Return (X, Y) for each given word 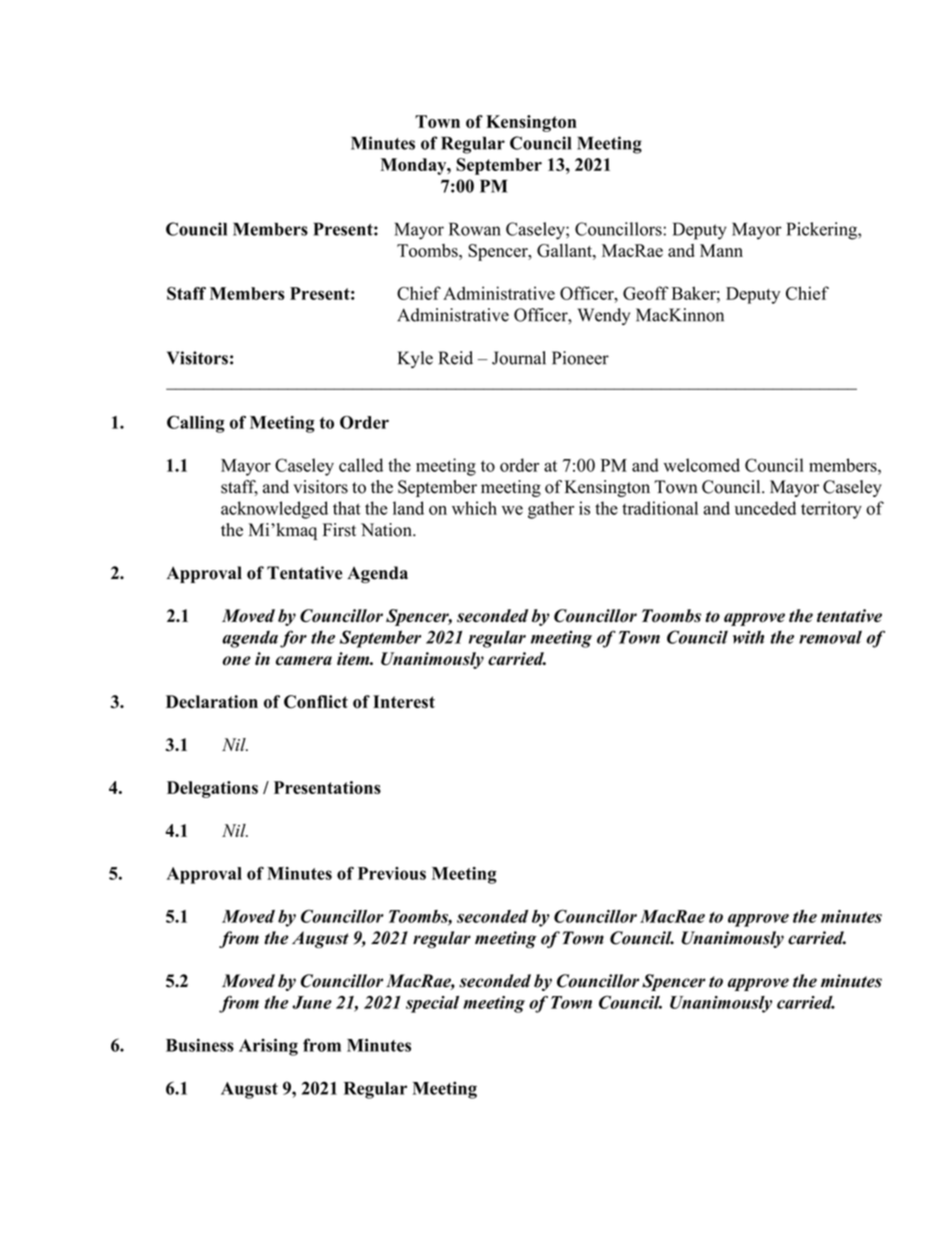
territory (831, 510)
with (748, 637)
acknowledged (274, 510)
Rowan (475, 229)
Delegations (212, 789)
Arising (268, 1047)
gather (551, 510)
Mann (721, 250)
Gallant (565, 250)
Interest (404, 701)
